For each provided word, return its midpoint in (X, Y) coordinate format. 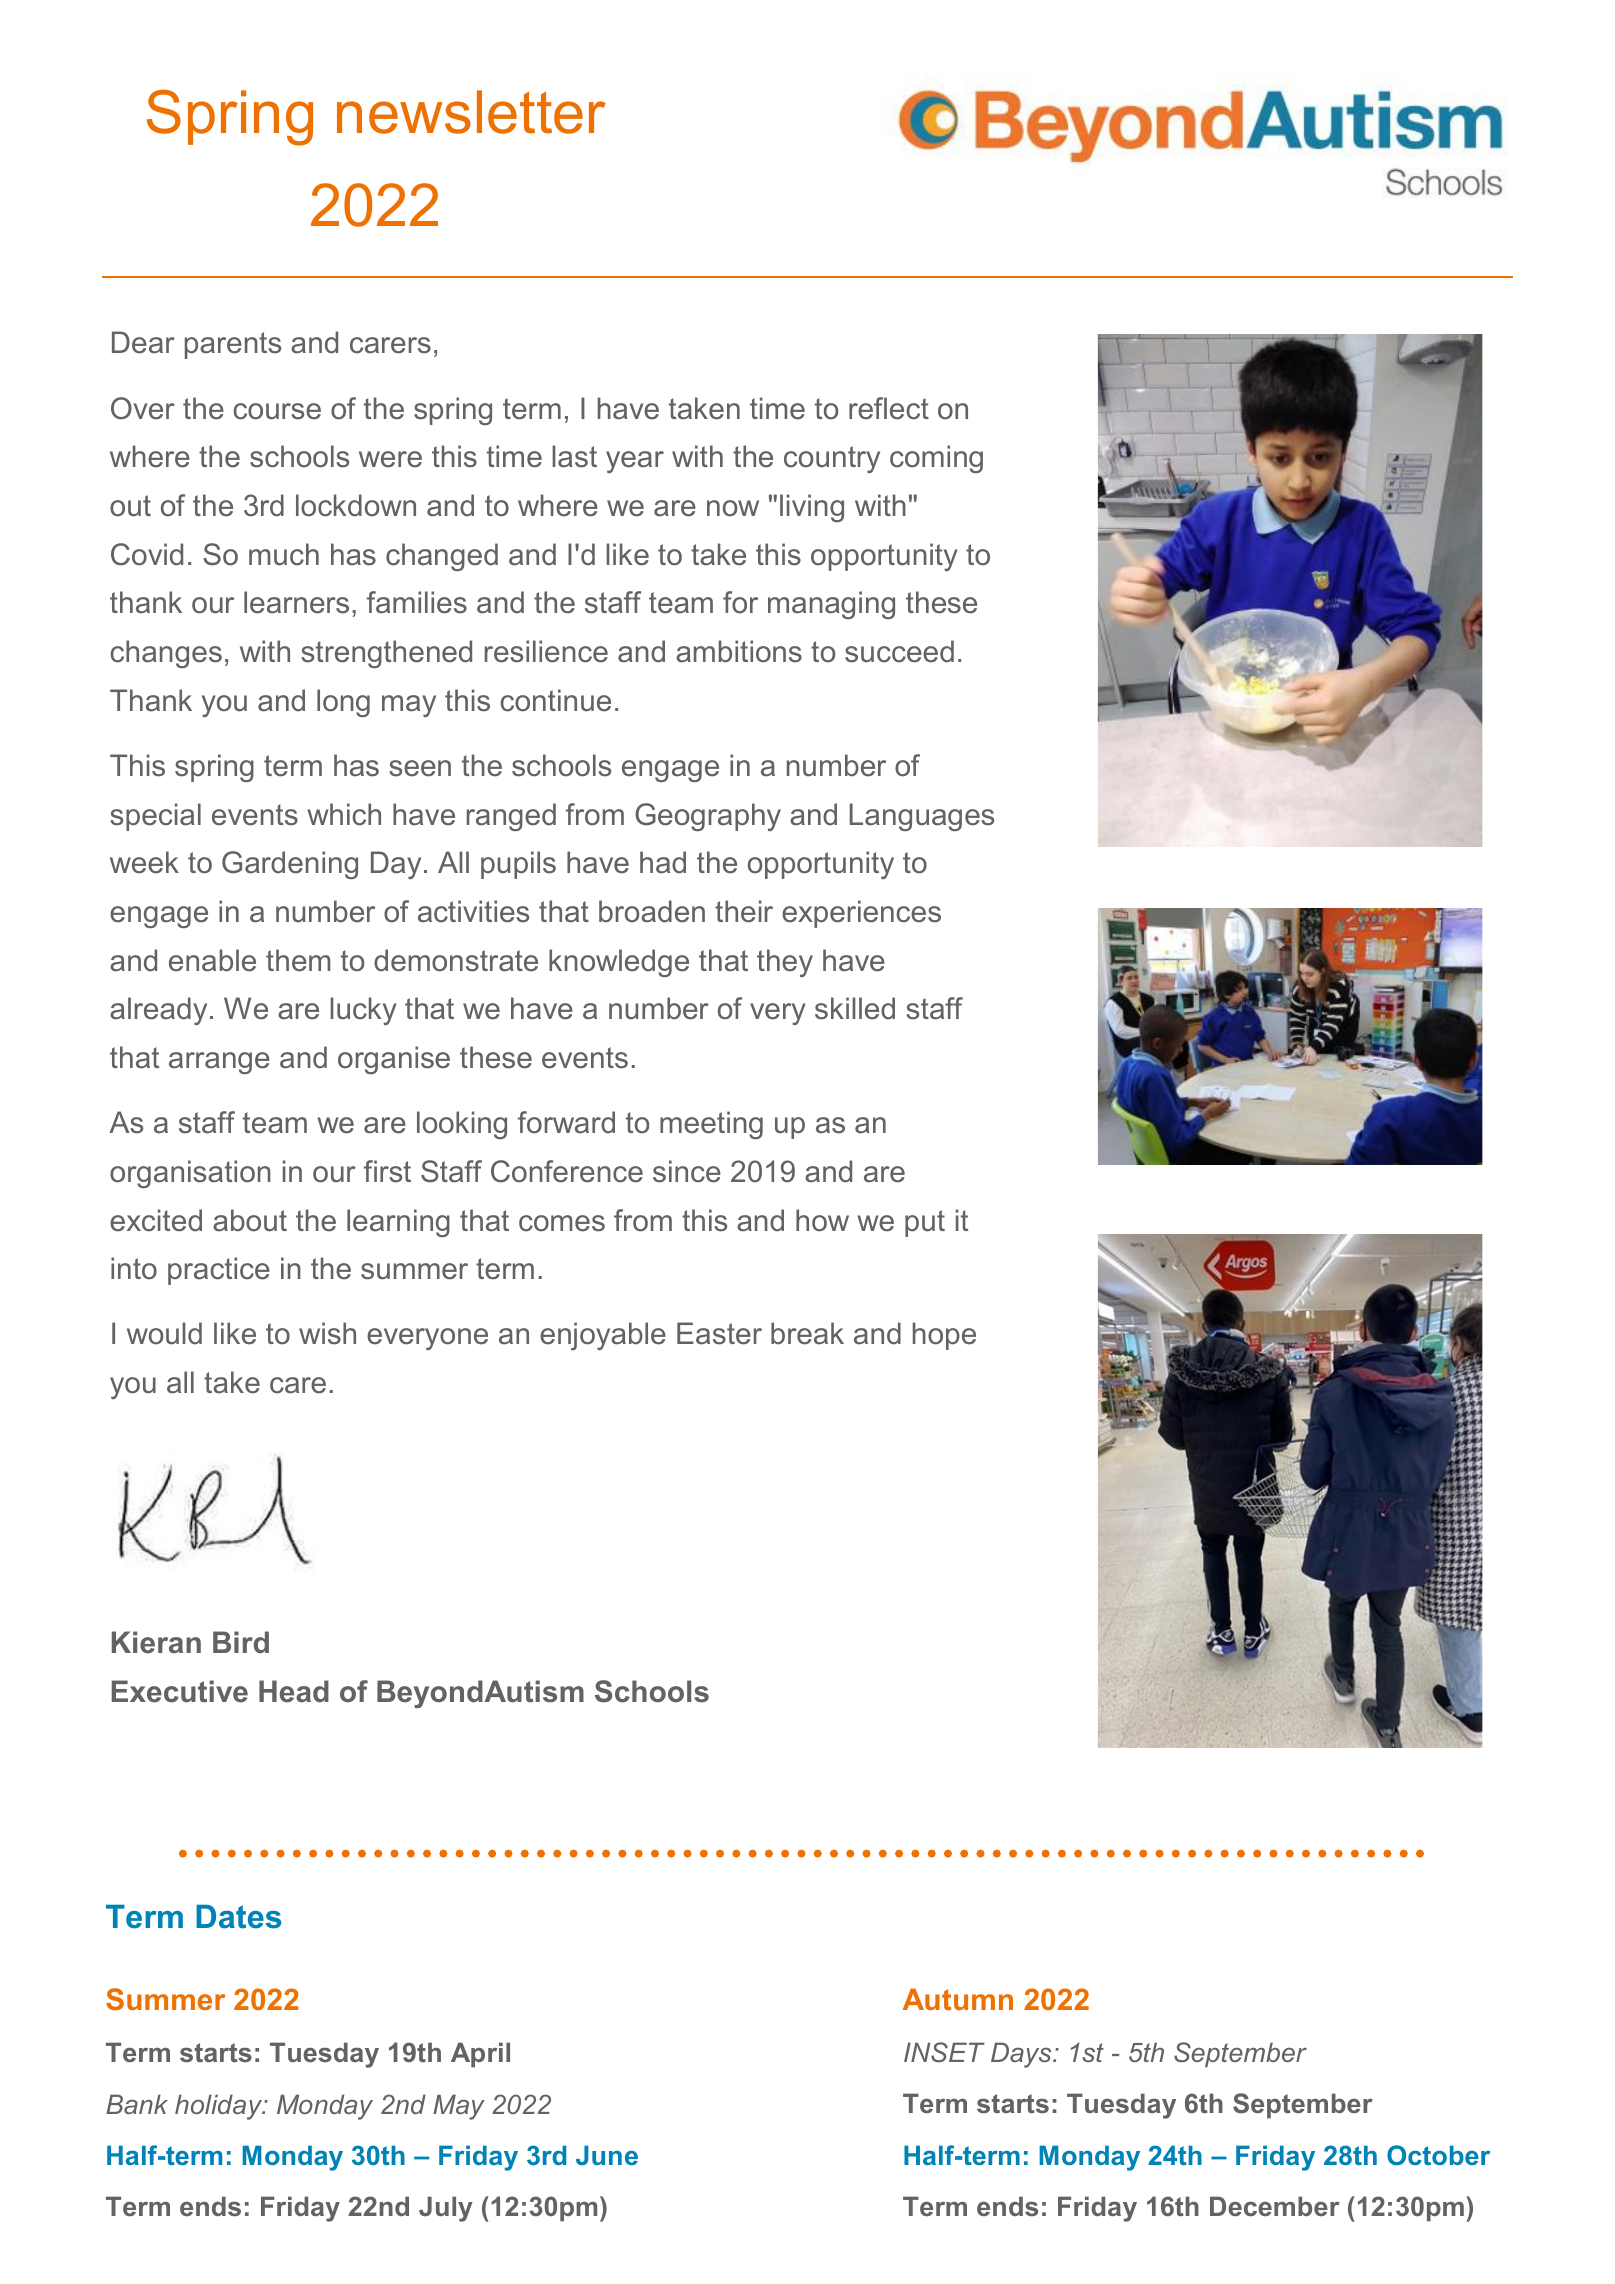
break (807, 1333)
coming (936, 459)
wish (327, 1333)
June (607, 2155)
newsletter (471, 112)
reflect (889, 408)
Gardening (290, 865)
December (1275, 2206)
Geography (708, 817)
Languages (922, 817)
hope (944, 1336)
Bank (137, 2104)
